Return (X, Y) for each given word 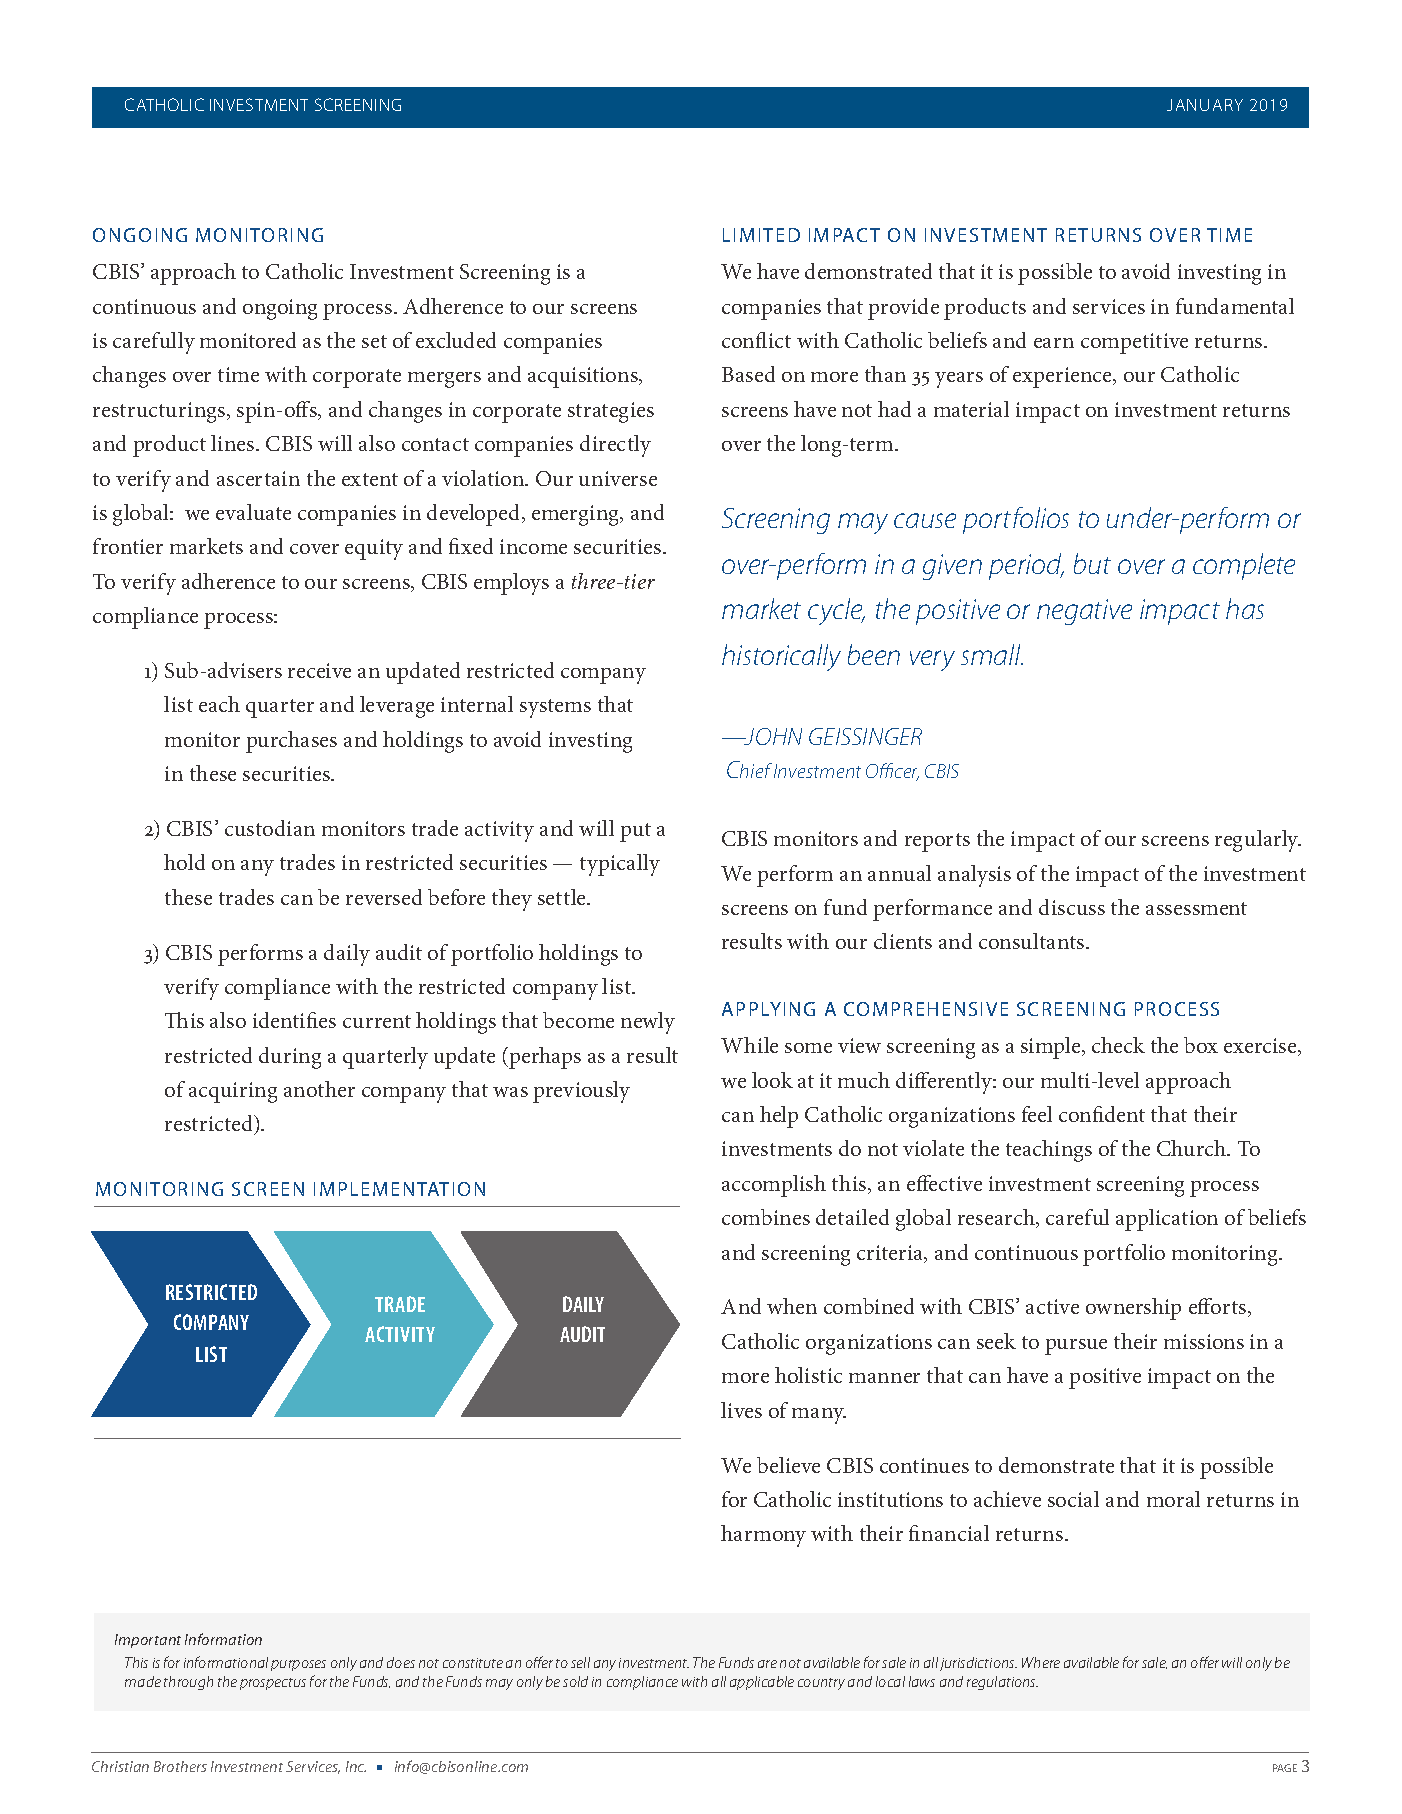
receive (319, 670)
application (1167, 1220)
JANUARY (1205, 105)
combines (766, 1217)
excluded (456, 340)
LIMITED (761, 235)
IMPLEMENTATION (399, 1189)
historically (781, 657)
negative (1084, 612)
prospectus (273, 1684)
